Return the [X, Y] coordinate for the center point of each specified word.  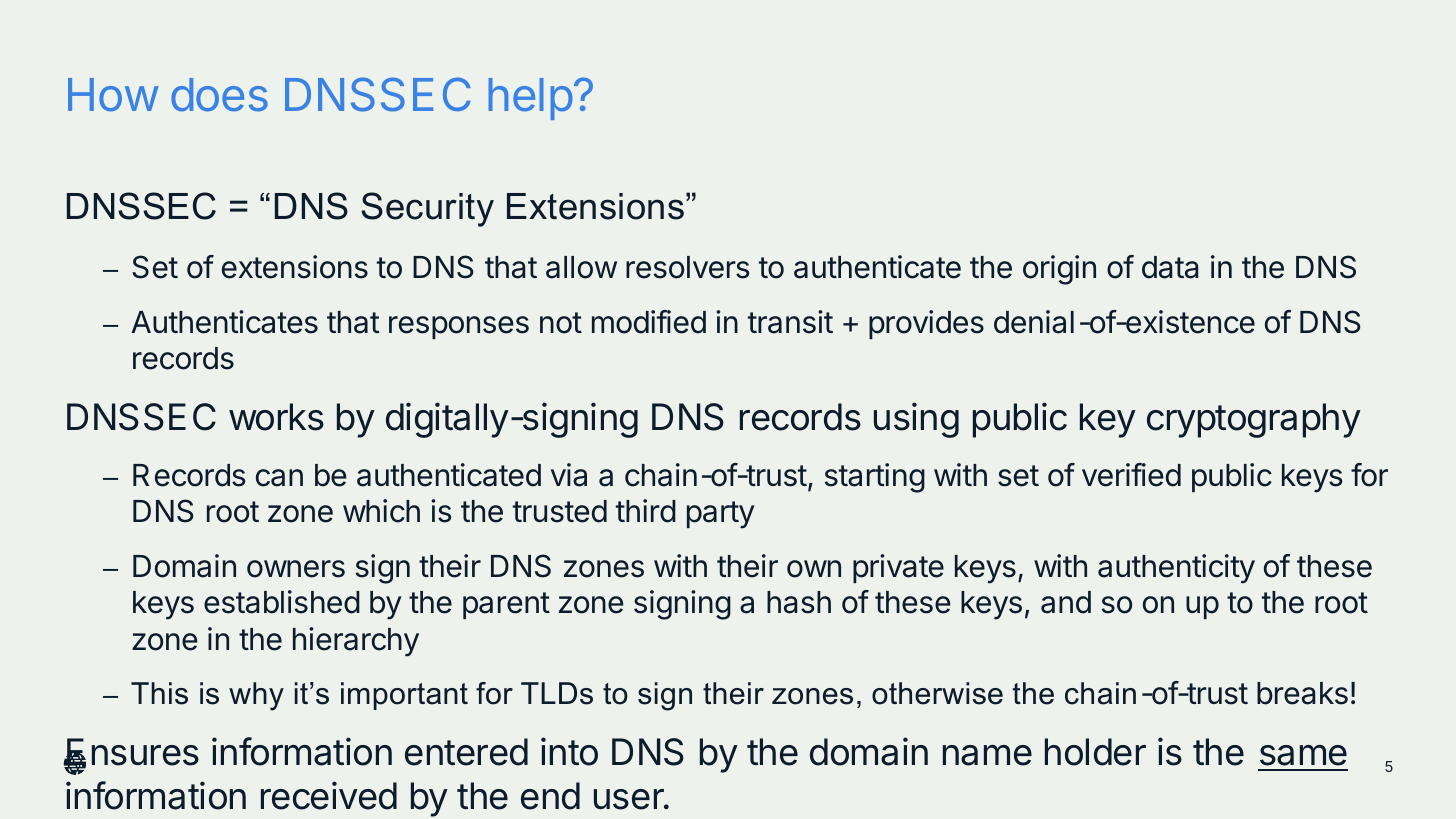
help [531, 99]
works [276, 417]
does [219, 95]
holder [1095, 752]
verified [1131, 475]
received [329, 795]
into [569, 751]
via [569, 475]
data [1170, 267]
